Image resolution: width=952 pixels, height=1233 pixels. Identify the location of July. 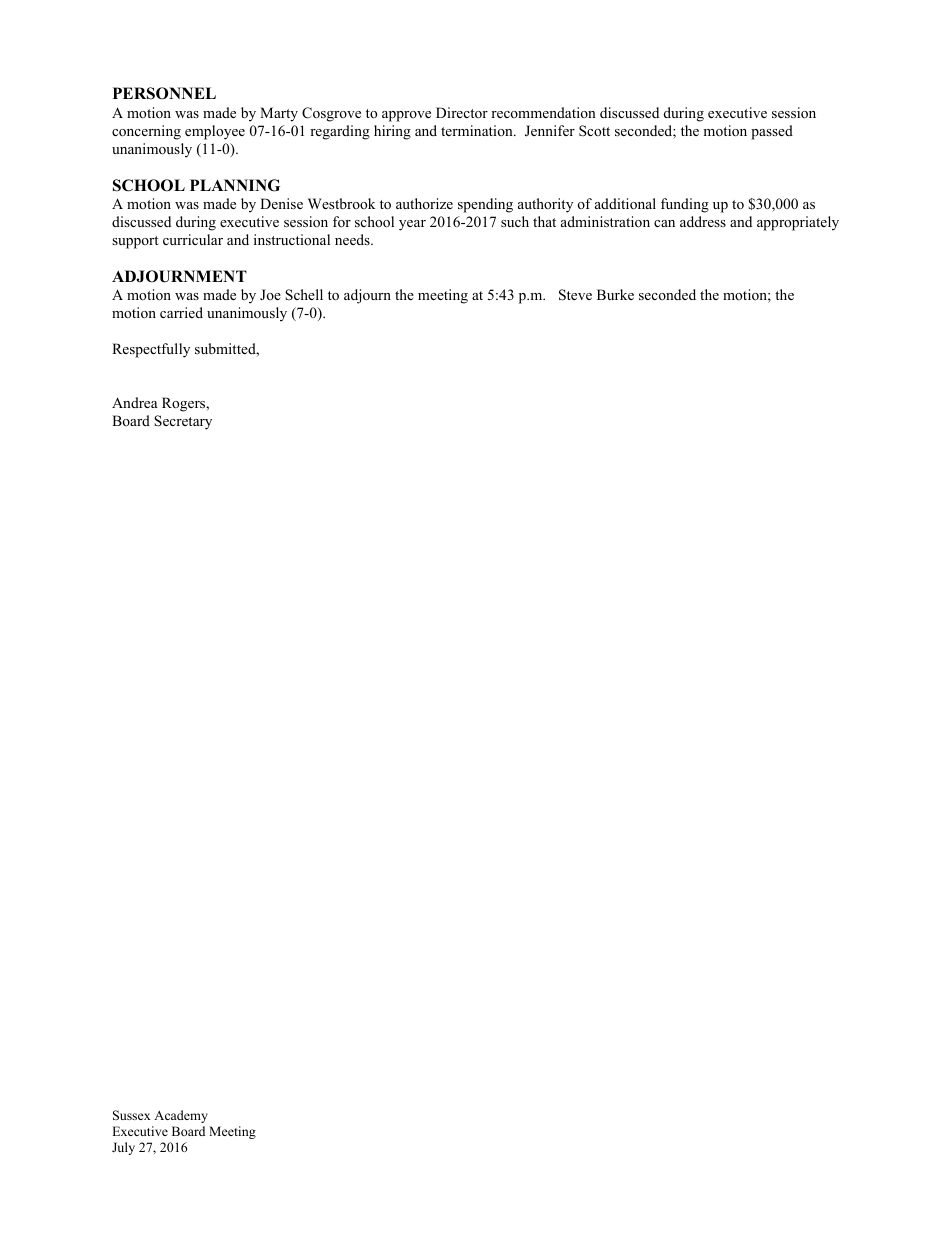
(123, 1148).
